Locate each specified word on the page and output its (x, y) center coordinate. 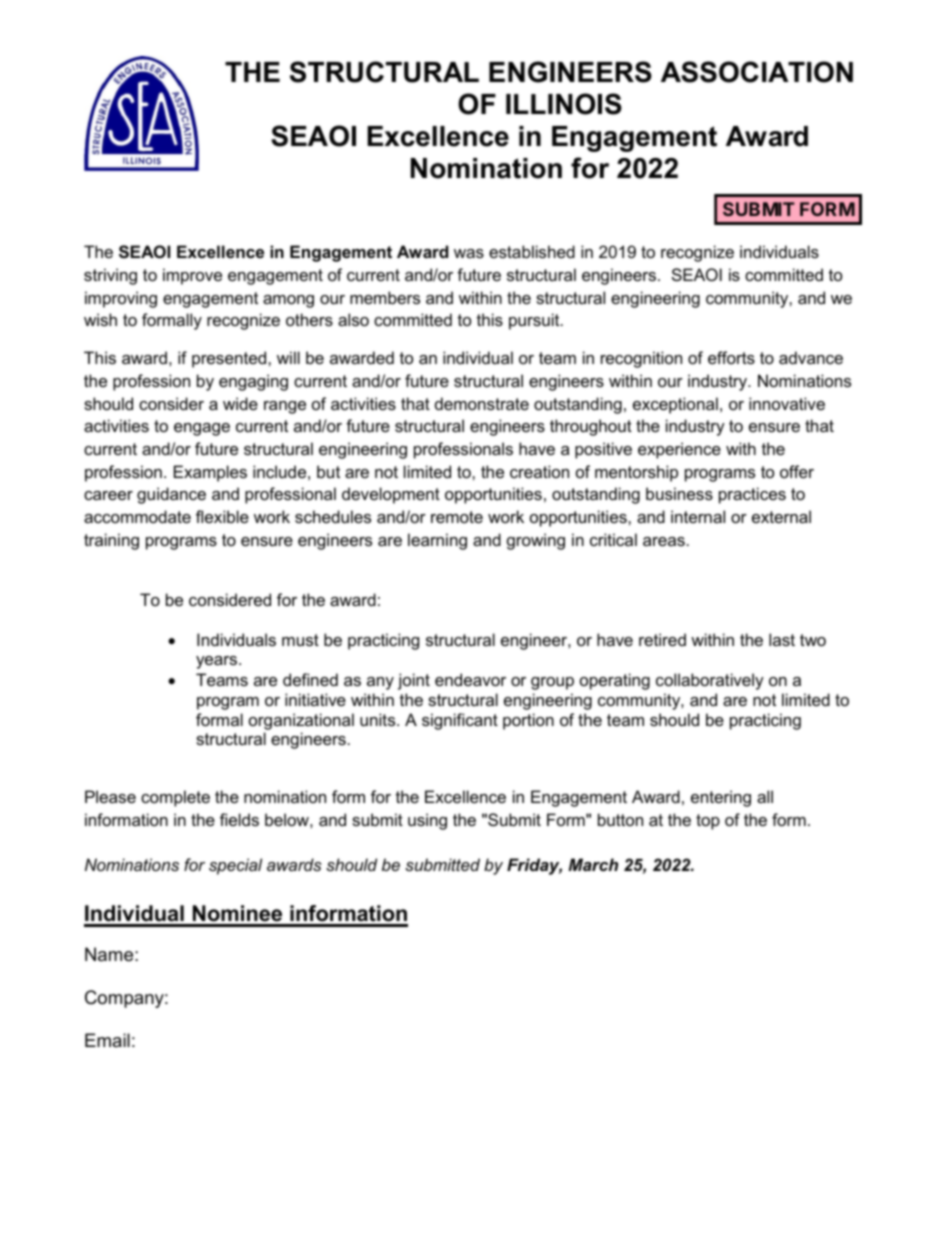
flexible (222, 516)
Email (107, 1040)
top (708, 822)
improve (192, 276)
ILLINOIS (564, 104)
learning (437, 541)
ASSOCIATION (757, 72)
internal (698, 516)
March (593, 864)
